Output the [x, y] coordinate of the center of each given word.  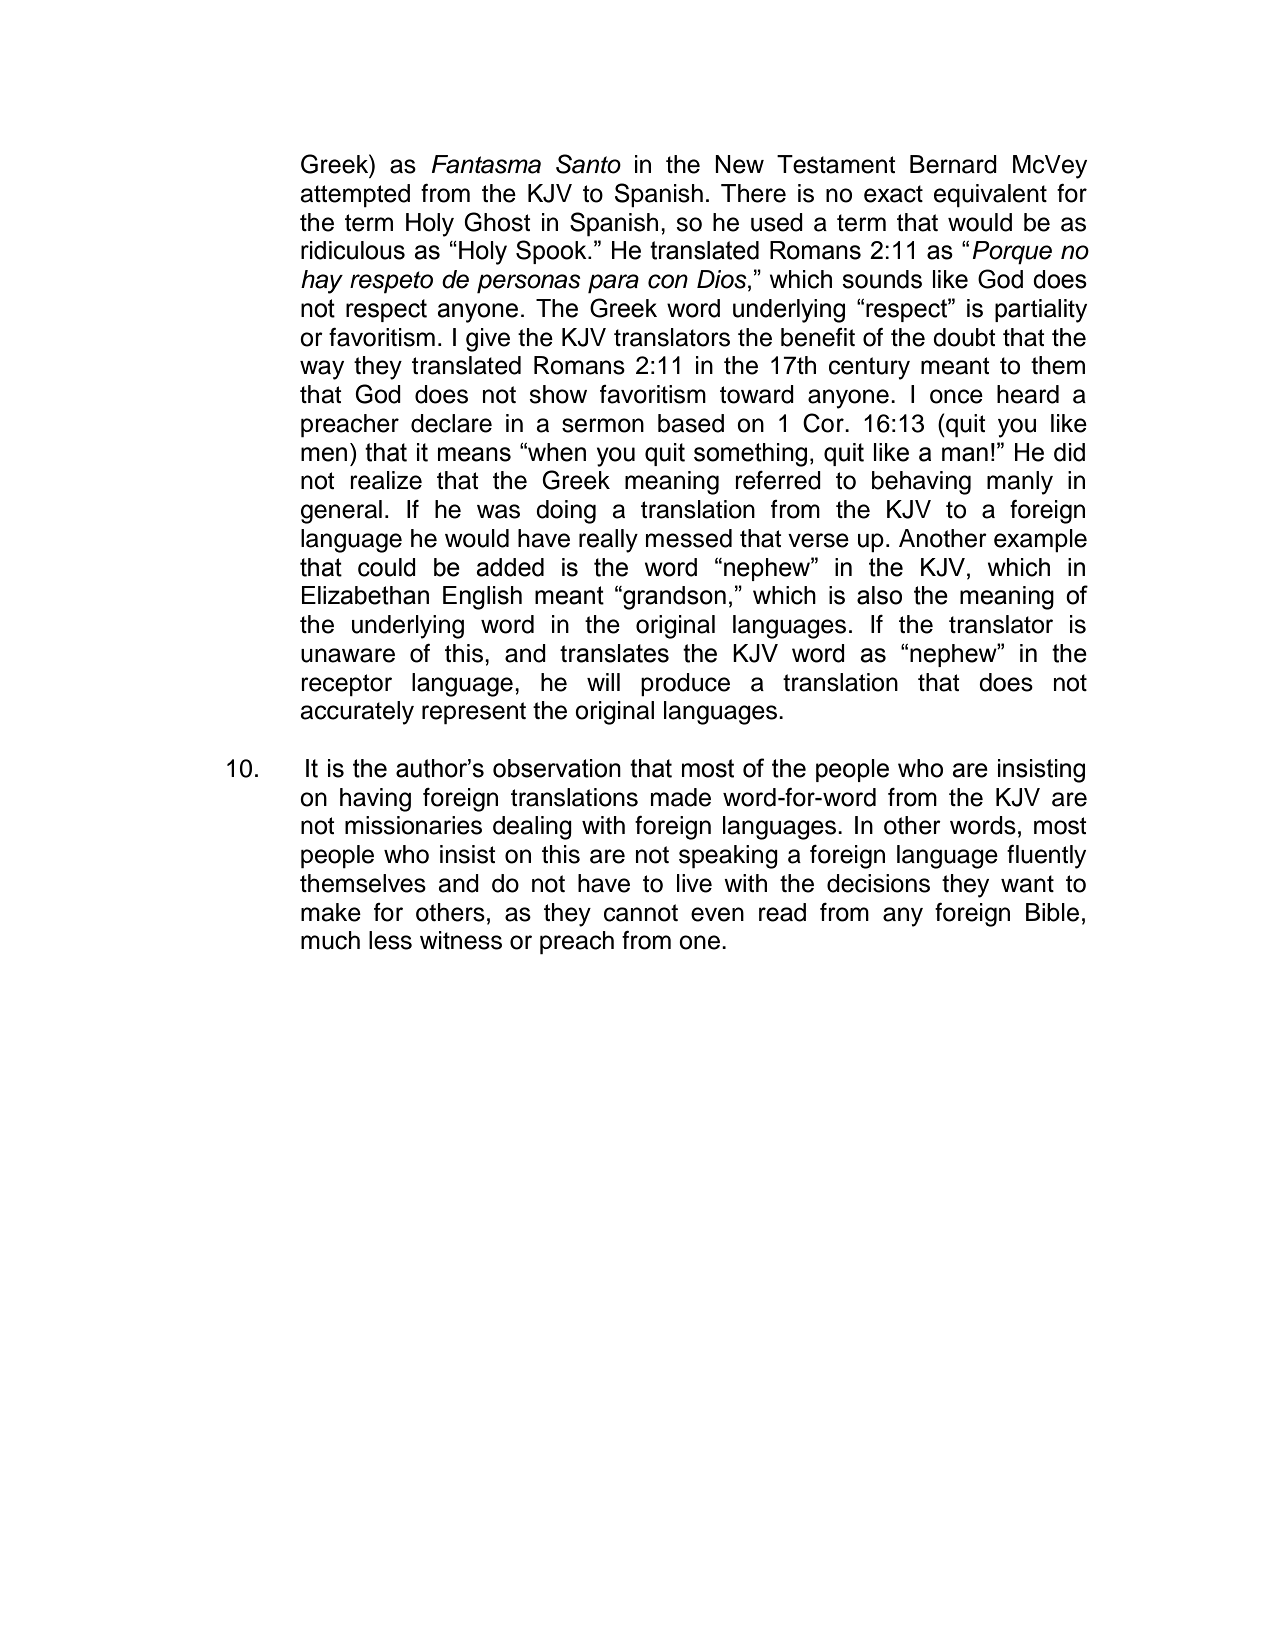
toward [757, 394]
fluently [1046, 857]
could [387, 567]
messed [689, 538]
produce [685, 684]
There [753, 193]
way [322, 370]
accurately [357, 713]
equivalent [990, 196]
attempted [355, 196]
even [717, 914]
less [390, 940]
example [1040, 540]
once [956, 396]
